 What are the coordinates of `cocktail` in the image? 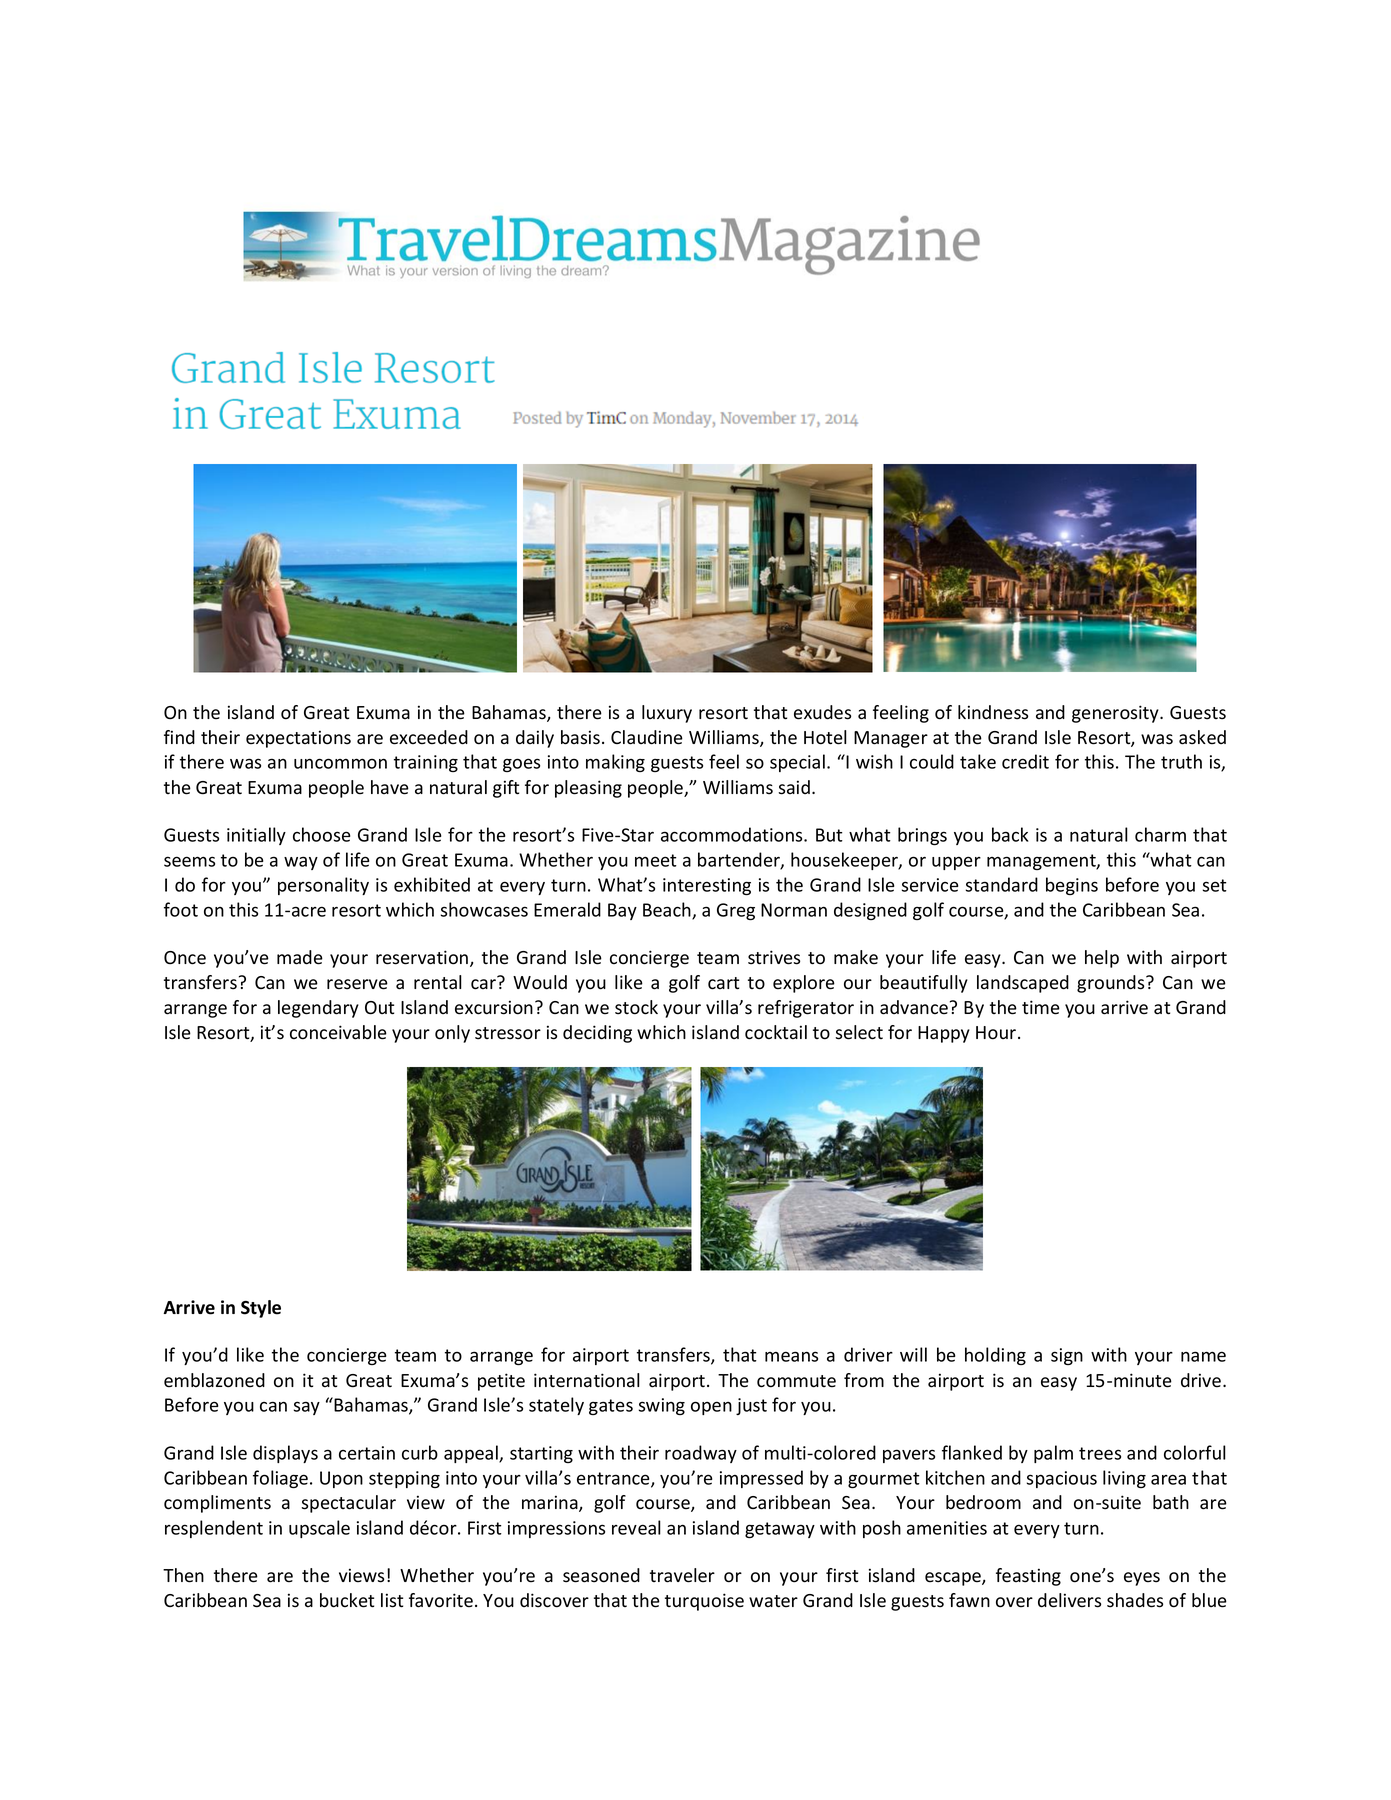 It's located at (776, 1032).
